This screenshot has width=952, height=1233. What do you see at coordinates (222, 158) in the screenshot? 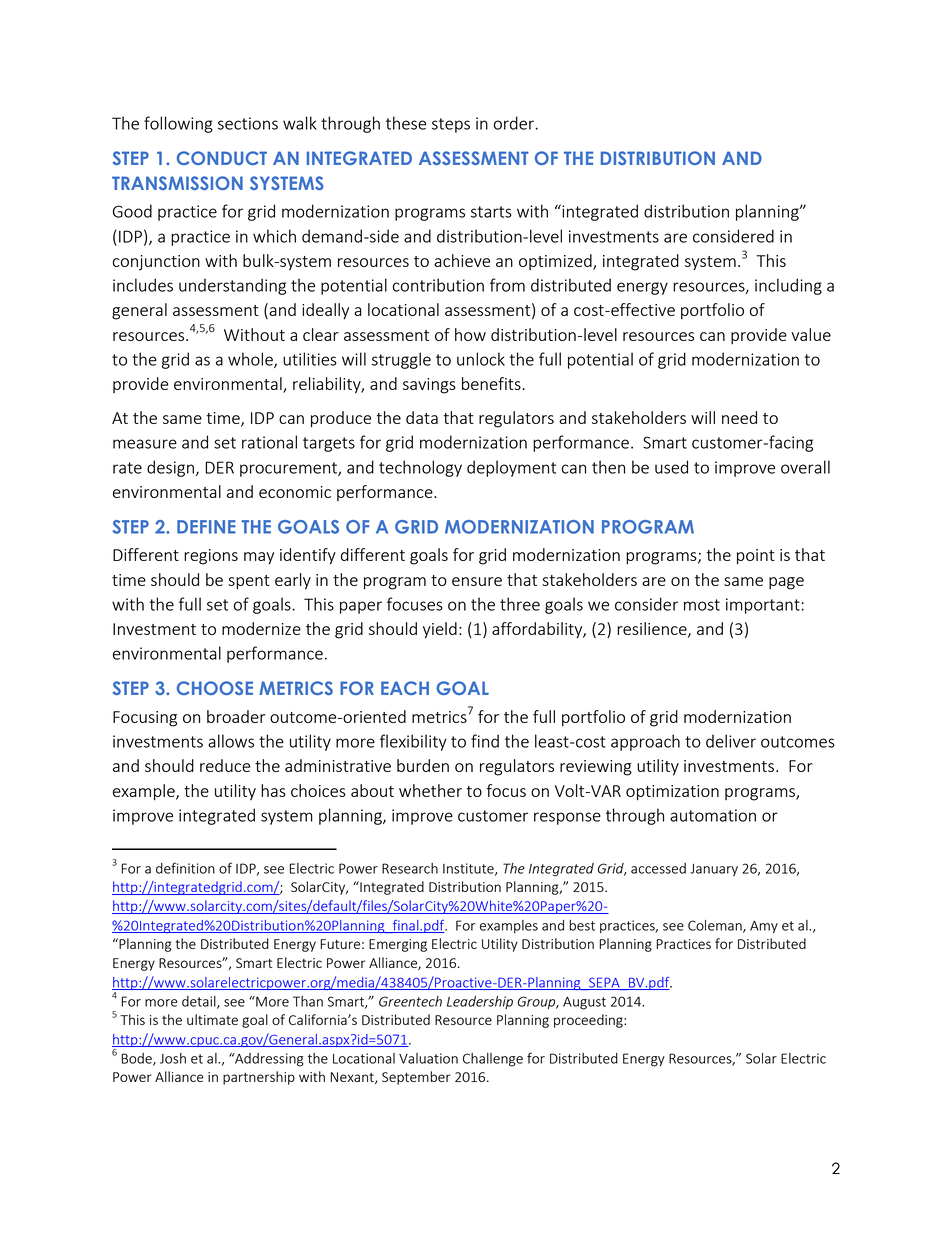
I see `CONDUCT` at bounding box center [222, 158].
